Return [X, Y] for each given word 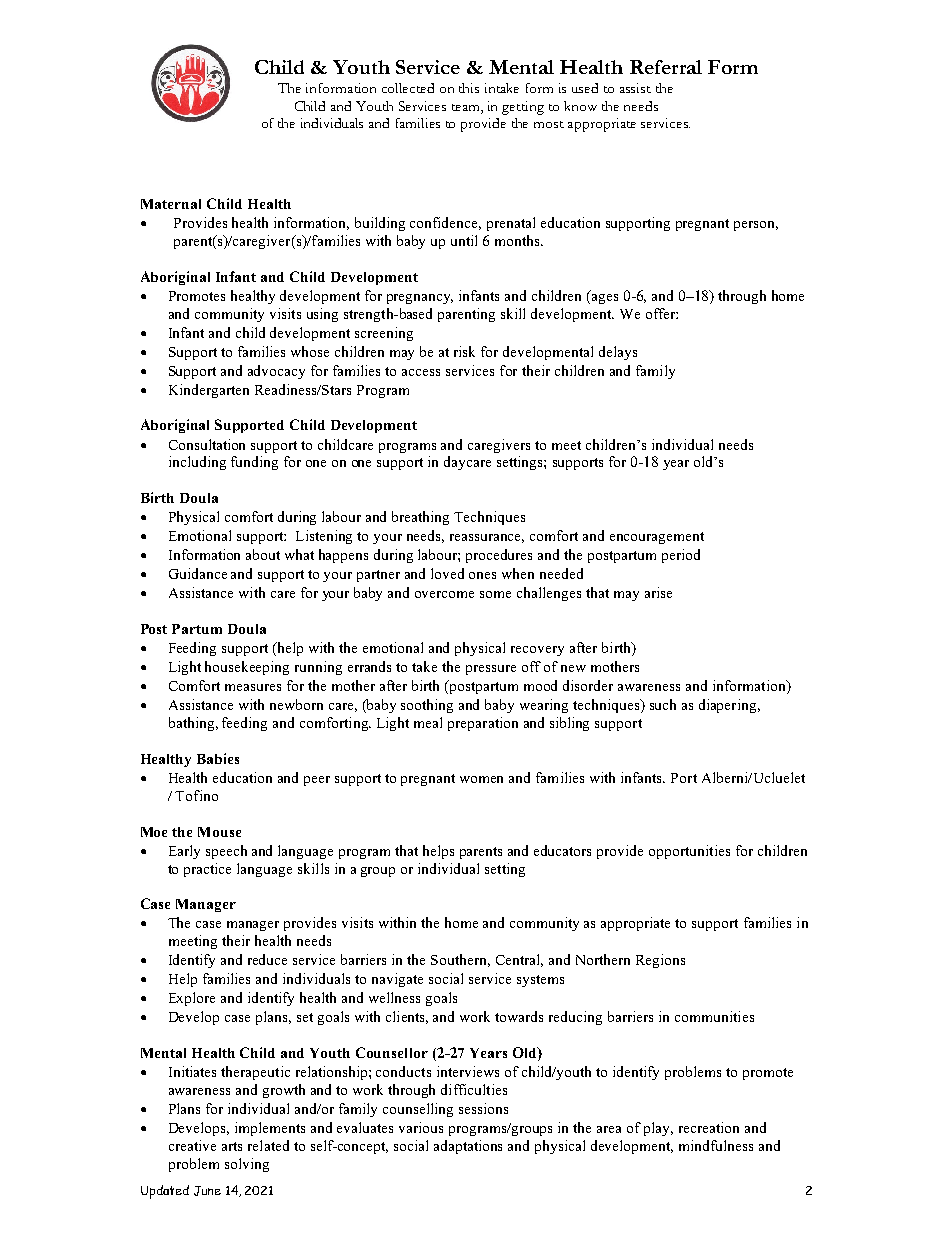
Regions [660, 961]
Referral [666, 67]
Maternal [171, 204]
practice [207, 870]
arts [232, 1146]
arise [658, 592]
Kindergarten [209, 391]
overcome [444, 594]
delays [618, 353]
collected [408, 88]
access [421, 372]
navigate [397, 980]
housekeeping [247, 668]
